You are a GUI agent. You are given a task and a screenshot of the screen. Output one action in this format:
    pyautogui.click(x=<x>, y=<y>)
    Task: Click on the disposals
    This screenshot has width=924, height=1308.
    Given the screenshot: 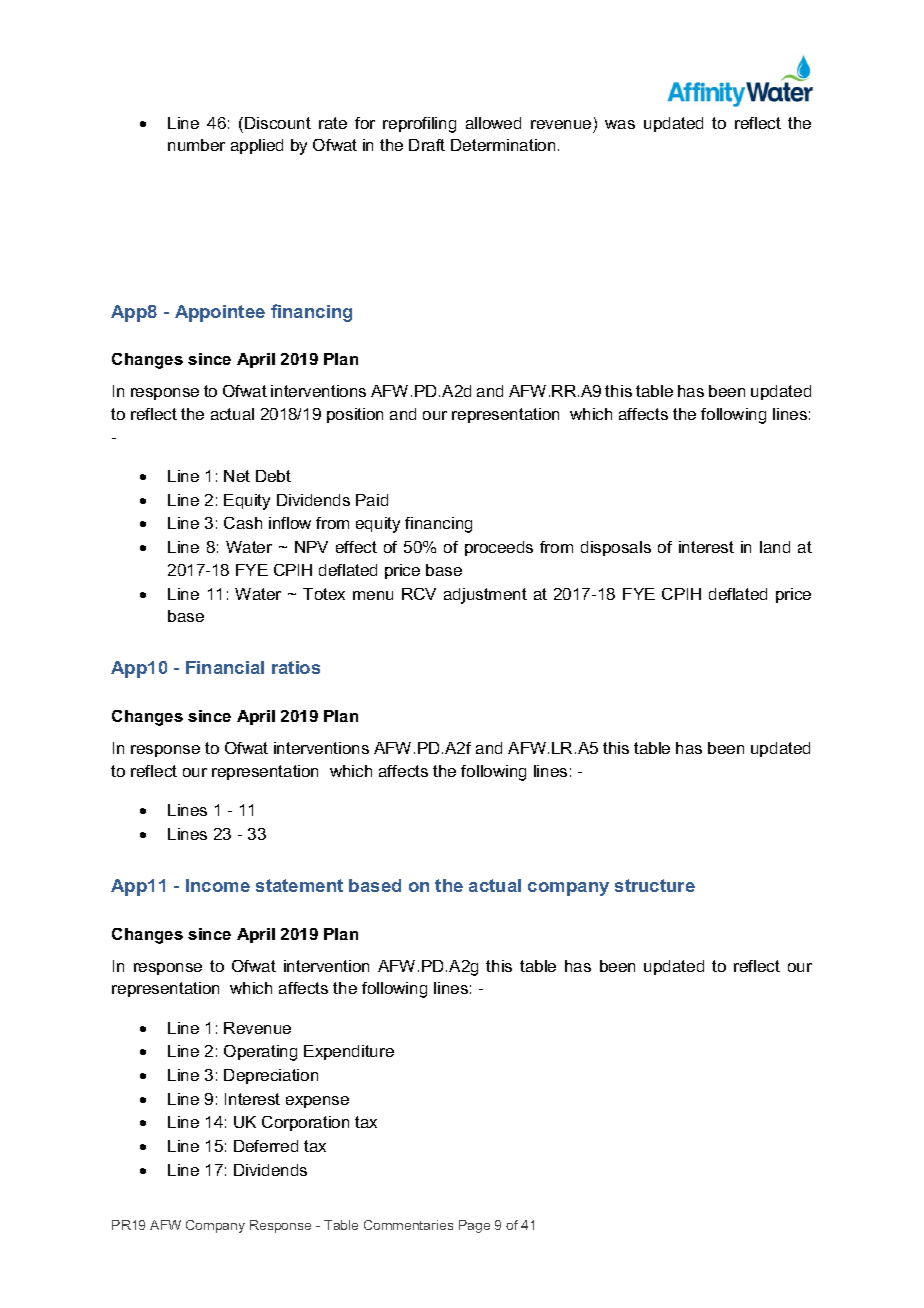 What is the action you would take?
    pyautogui.click(x=616, y=548)
